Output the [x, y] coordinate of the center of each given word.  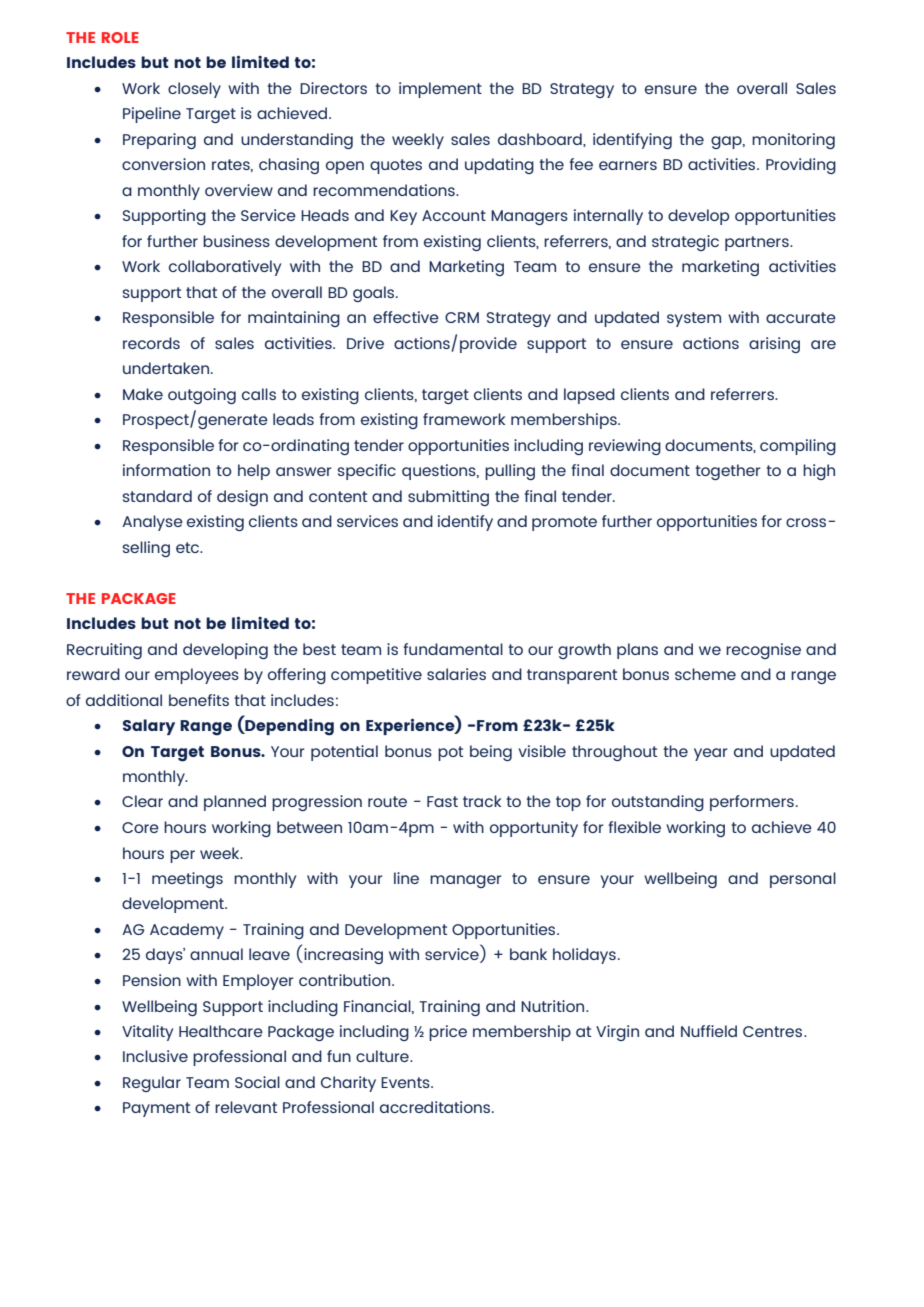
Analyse [152, 523]
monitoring [793, 141]
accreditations [436, 1107]
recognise [763, 651]
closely [194, 90]
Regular [152, 1084]
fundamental [453, 649]
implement [440, 90]
